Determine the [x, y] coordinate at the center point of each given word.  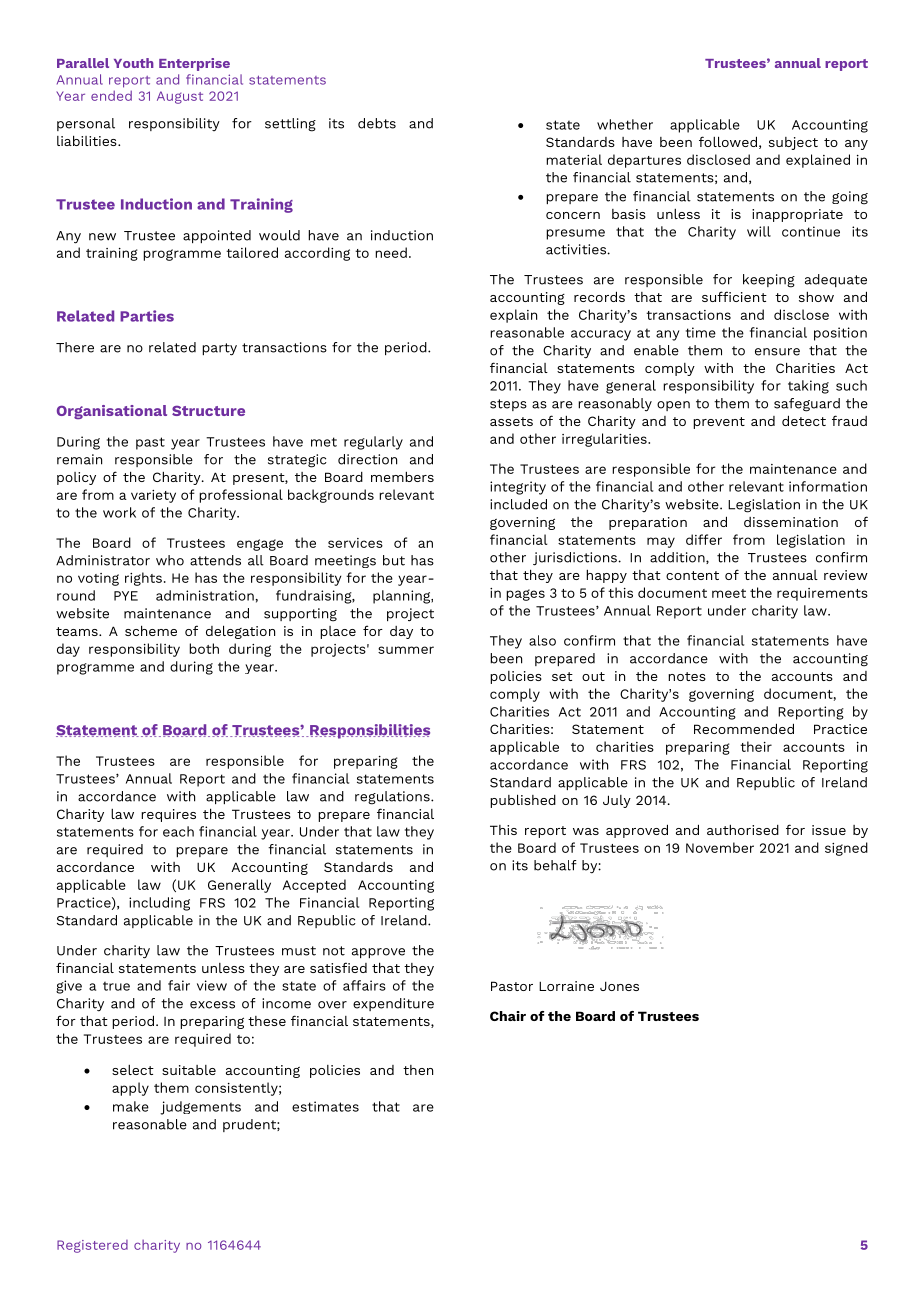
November [720, 847]
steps [508, 405]
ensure [777, 352]
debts [377, 123]
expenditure [393, 1004]
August [180, 97]
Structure [208, 410]
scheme [151, 630]
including [159, 904]
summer [406, 650]
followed [728, 141]
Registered [92, 1246]
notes [687, 676]
